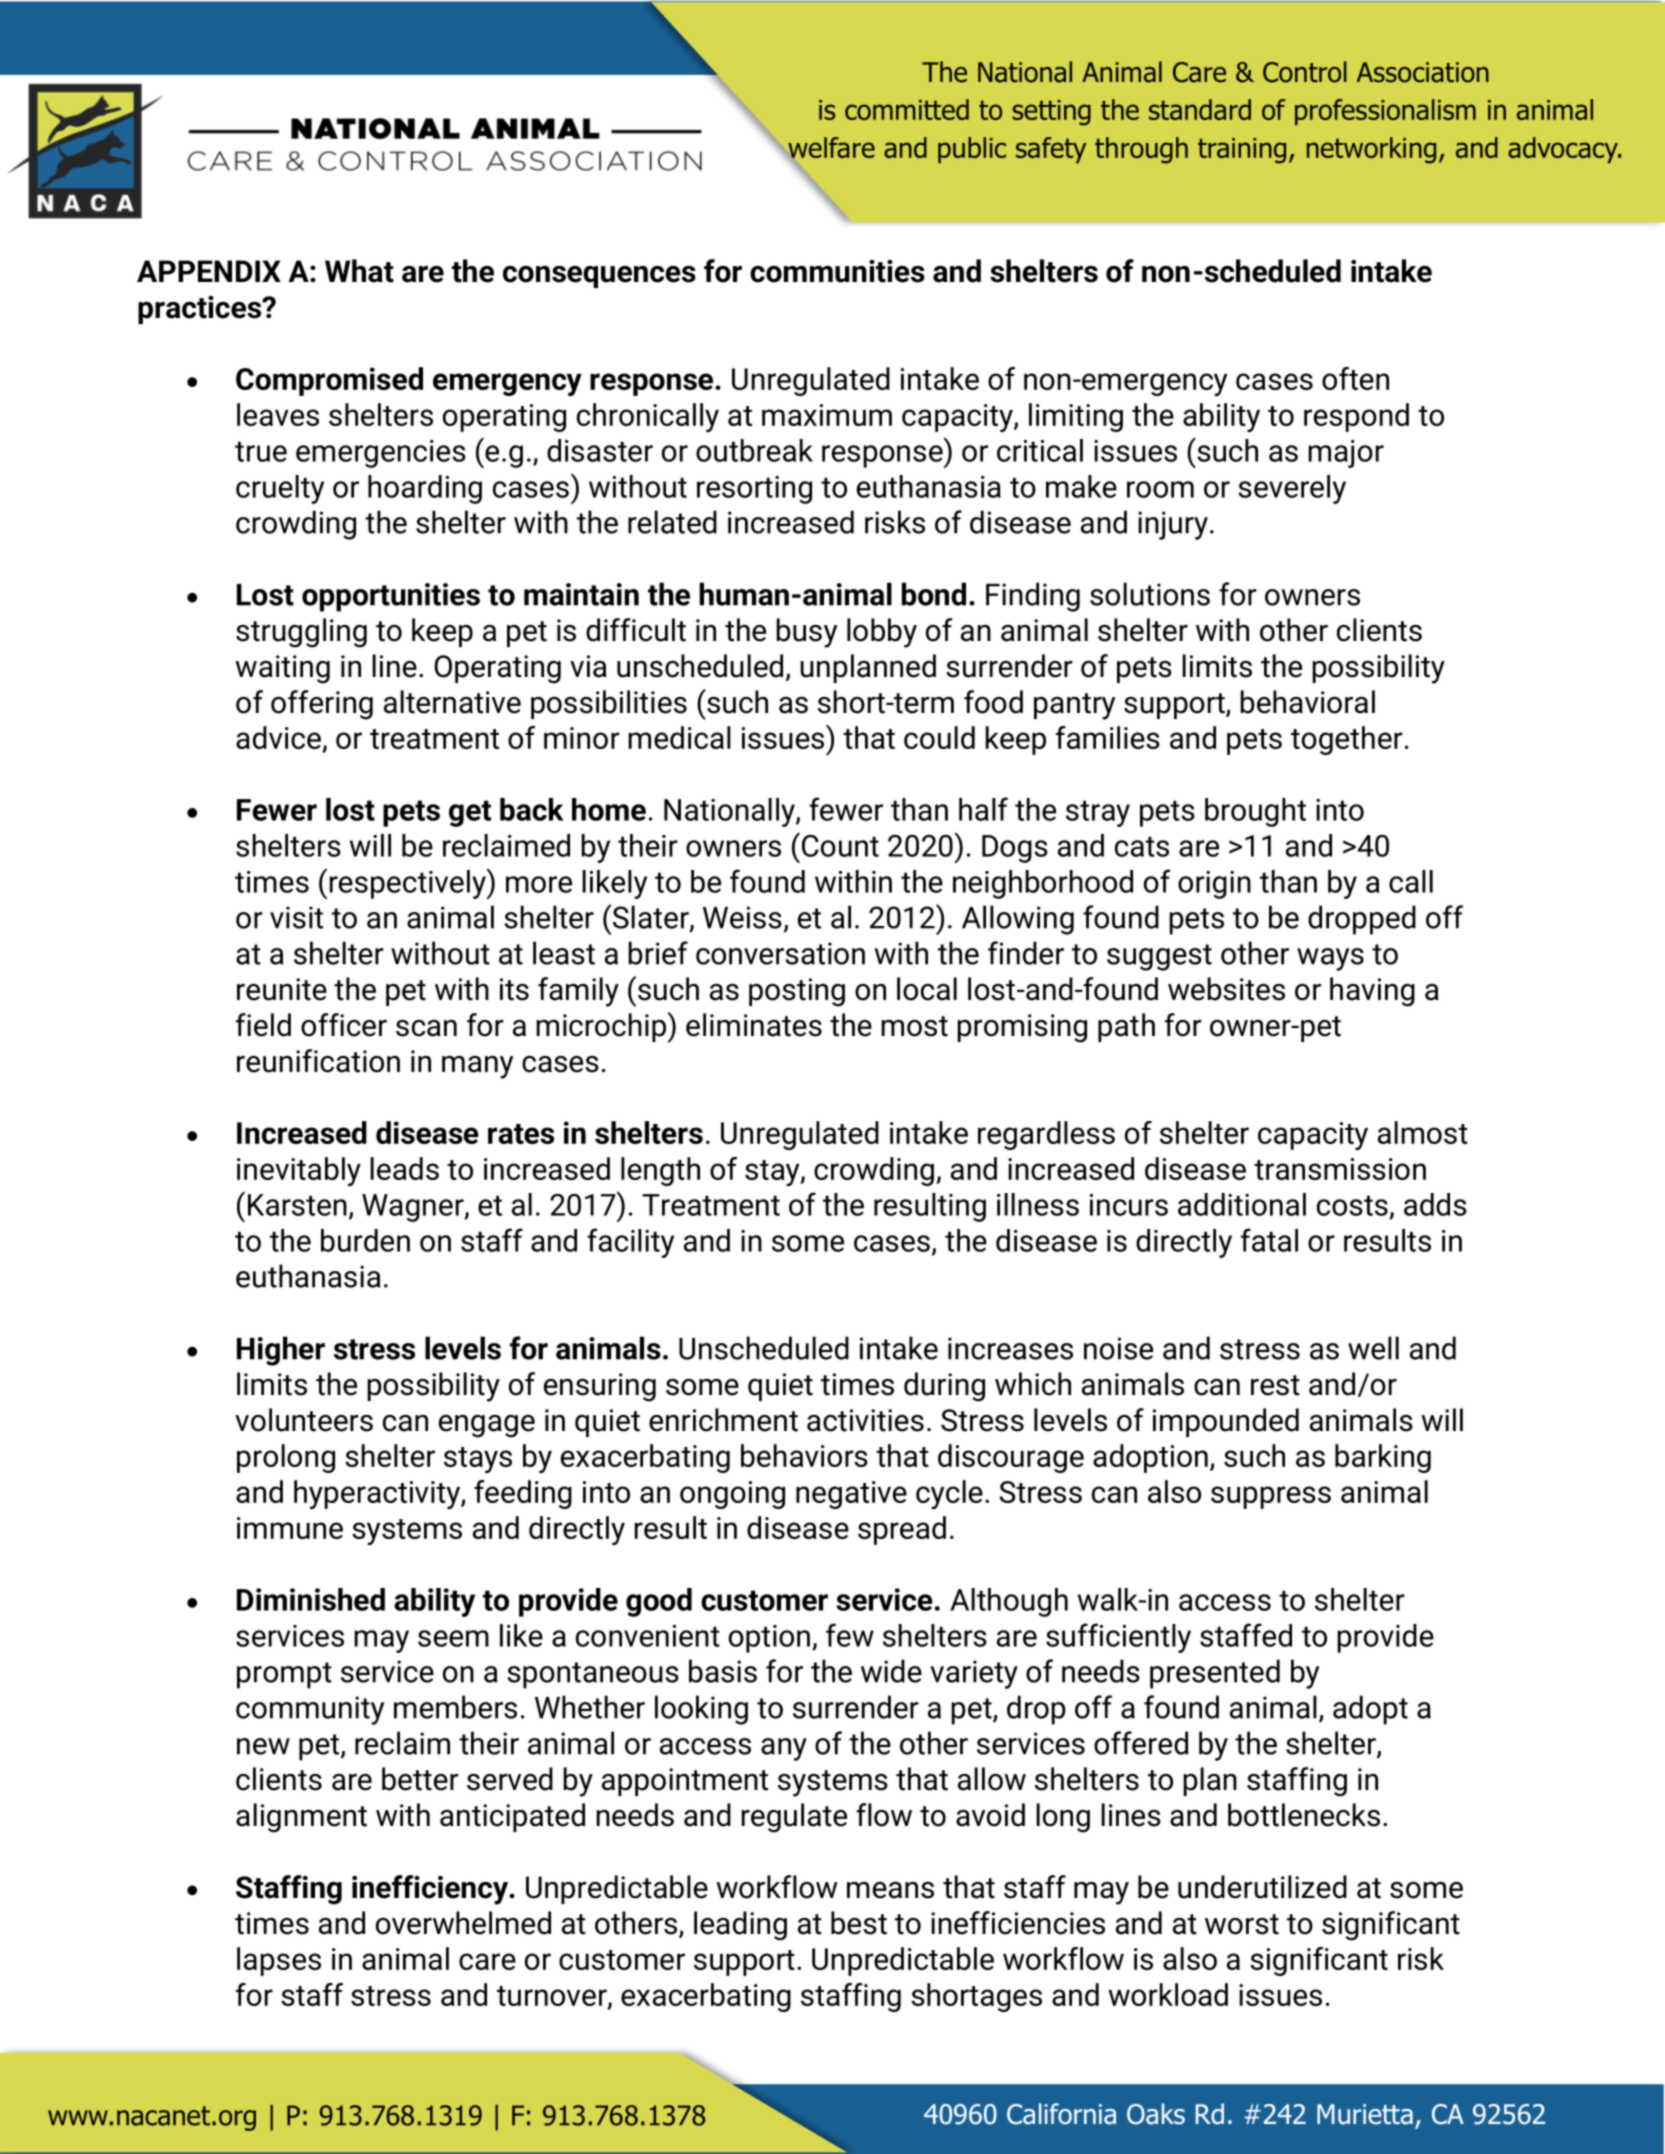 This document has height=2154, width=1665. Describe the element at coordinates (902, 1530) in the document. I see `spread` at that location.
